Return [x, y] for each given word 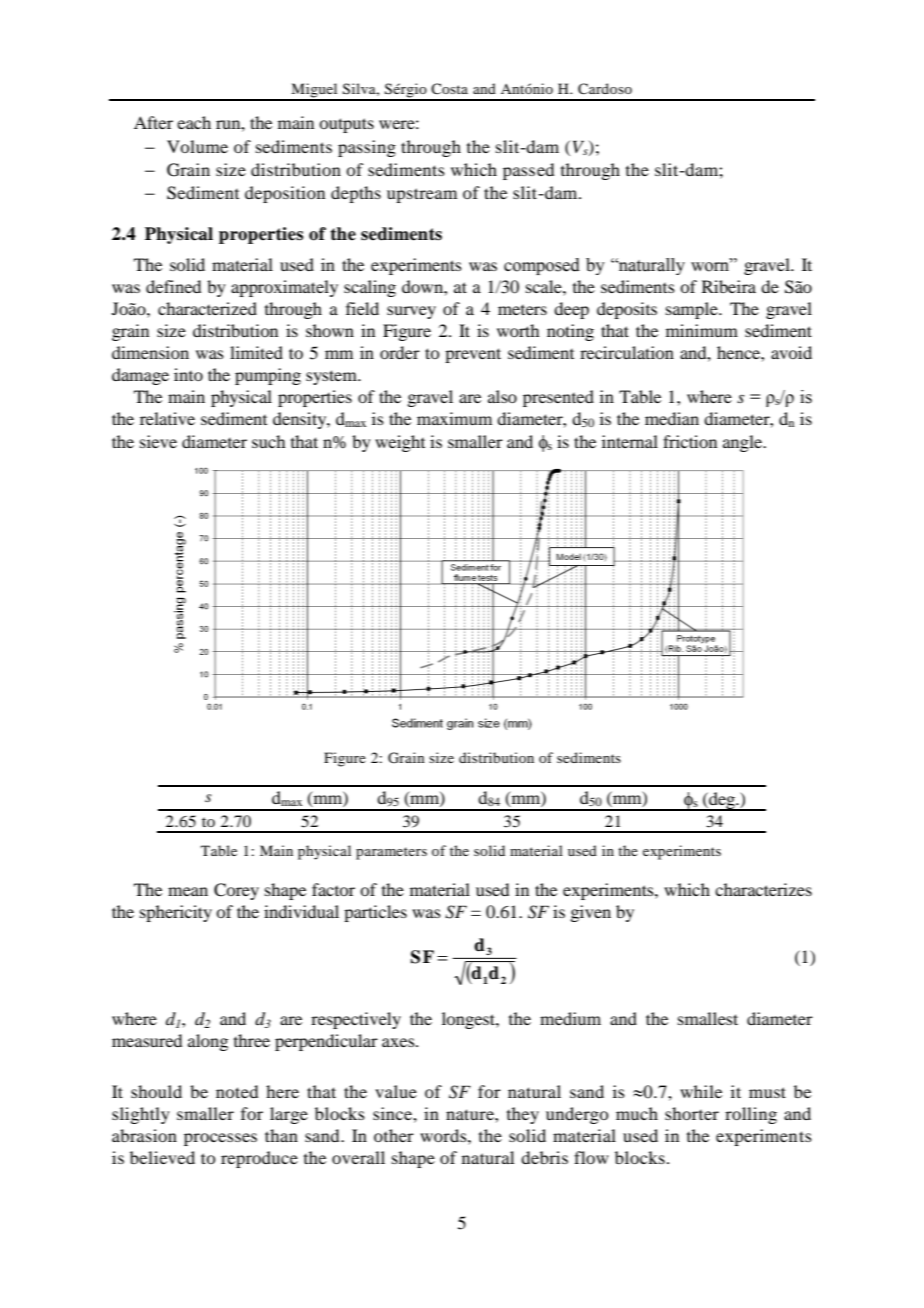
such [268, 441]
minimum [702, 330]
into [188, 374]
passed [528, 171]
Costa [449, 88]
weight [400, 443]
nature [471, 1114]
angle [744, 443]
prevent [473, 355]
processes [220, 1139]
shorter [692, 1113]
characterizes [763, 889]
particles [375, 913]
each [194, 122]
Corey [236, 891]
